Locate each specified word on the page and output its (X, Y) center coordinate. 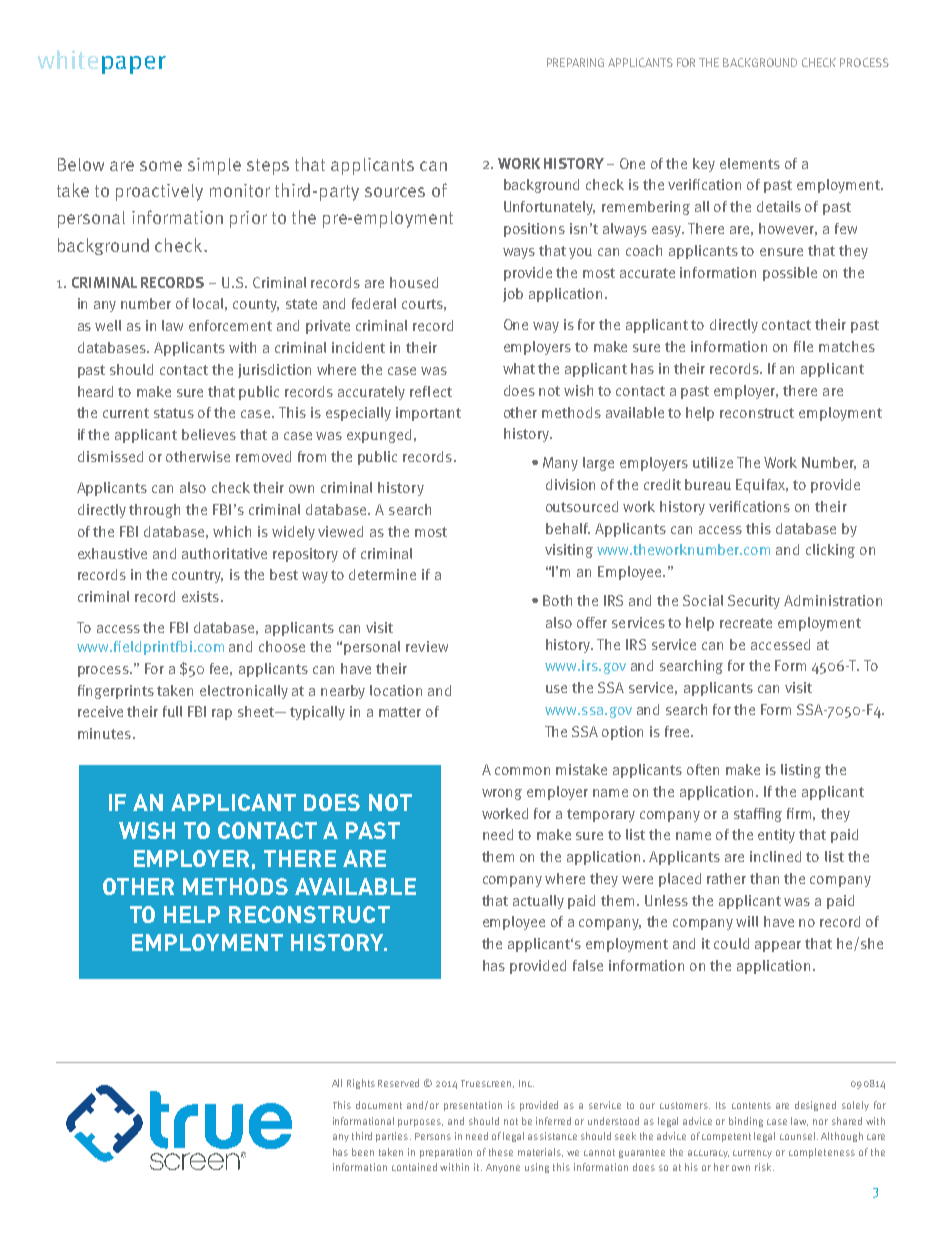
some (161, 166)
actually (538, 902)
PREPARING (575, 62)
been (363, 1152)
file (803, 346)
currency (752, 1154)
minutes (104, 733)
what (519, 368)
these (501, 1152)
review (427, 646)
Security (754, 602)
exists (200, 596)
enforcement (230, 325)
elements (750, 163)
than (764, 878)
